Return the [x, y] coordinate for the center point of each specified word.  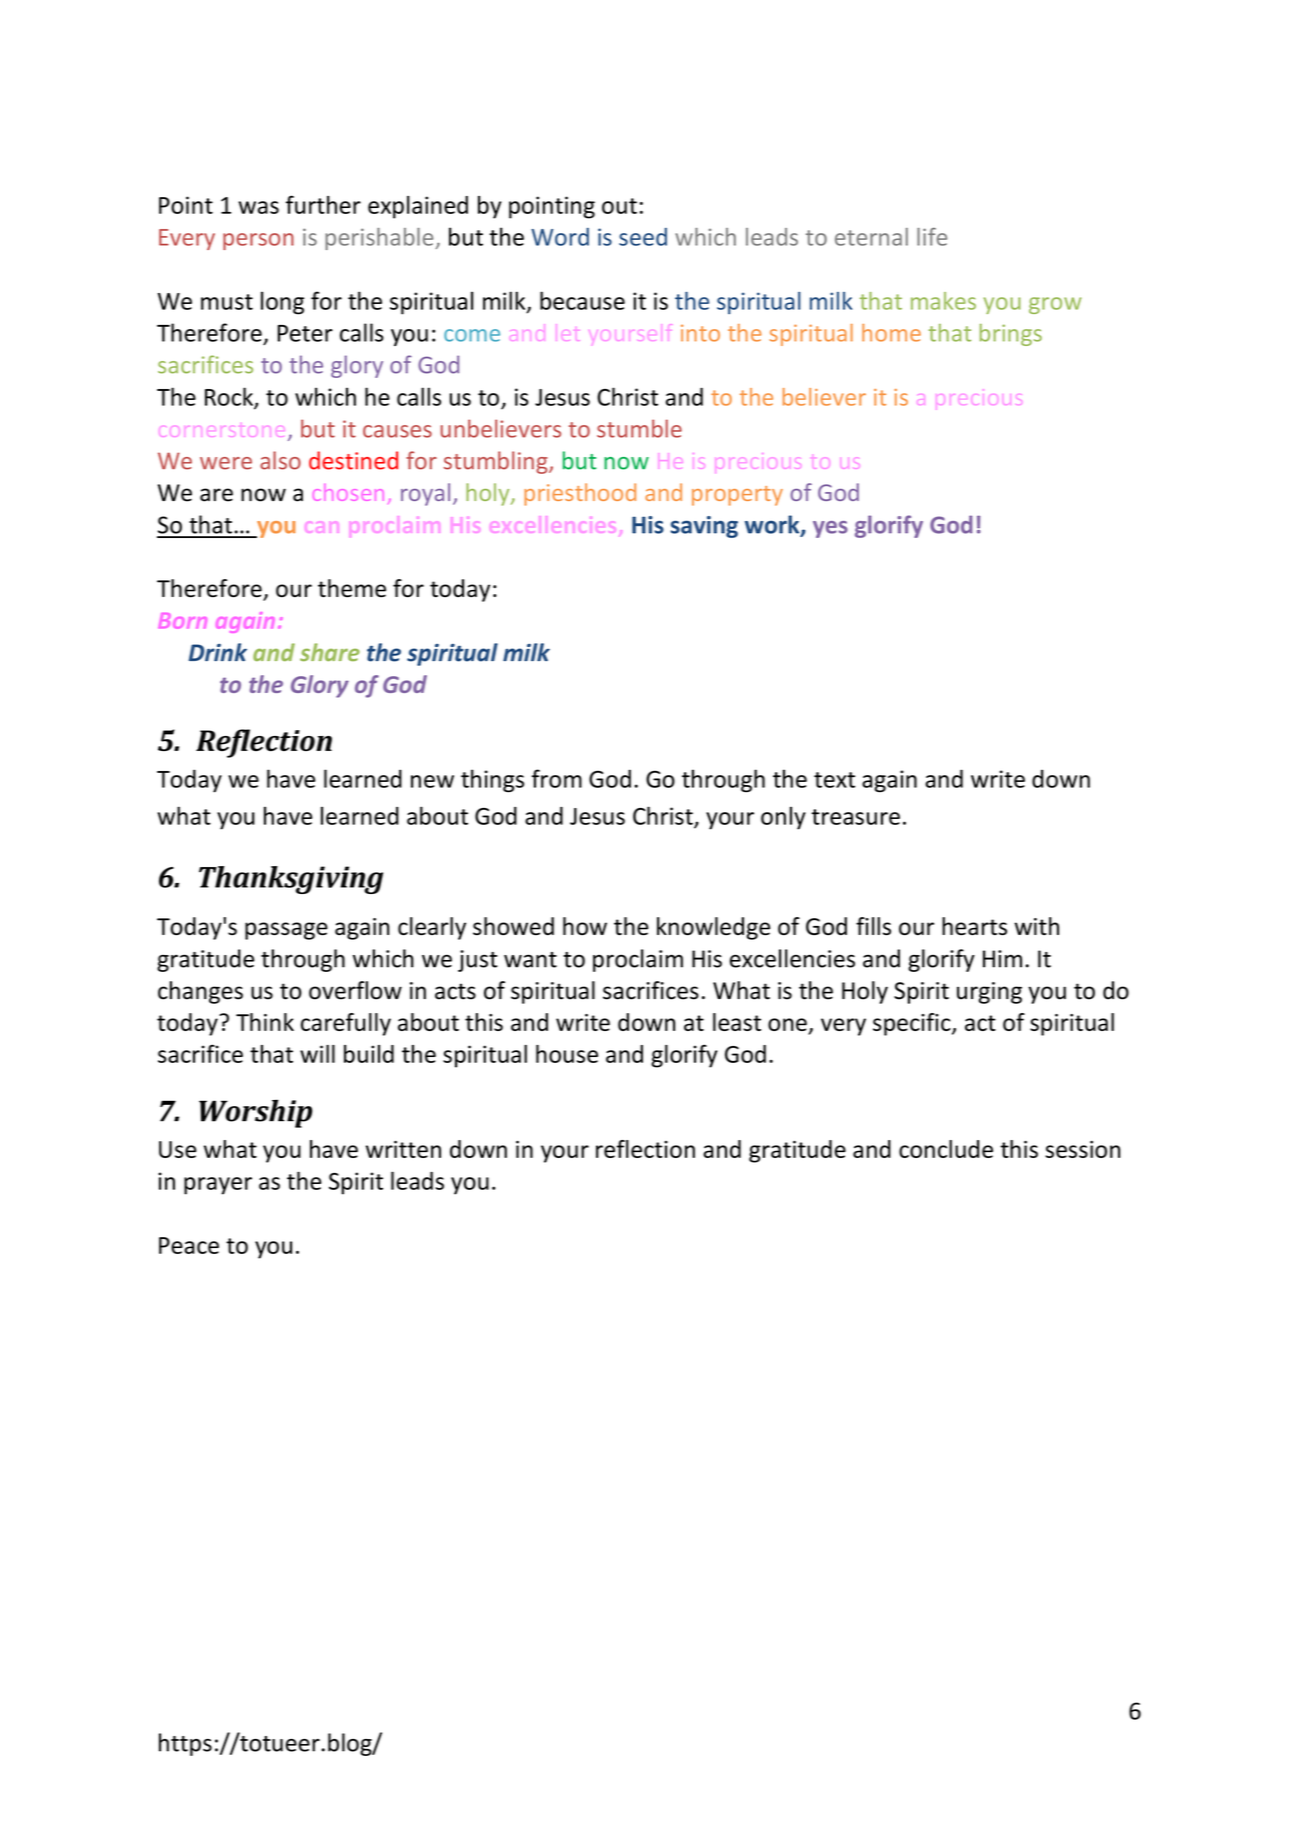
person [258, 241]
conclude [946, 1149]
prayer [218, 1186]
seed [643, 237]
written [403, 1149]
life [932, 237]
